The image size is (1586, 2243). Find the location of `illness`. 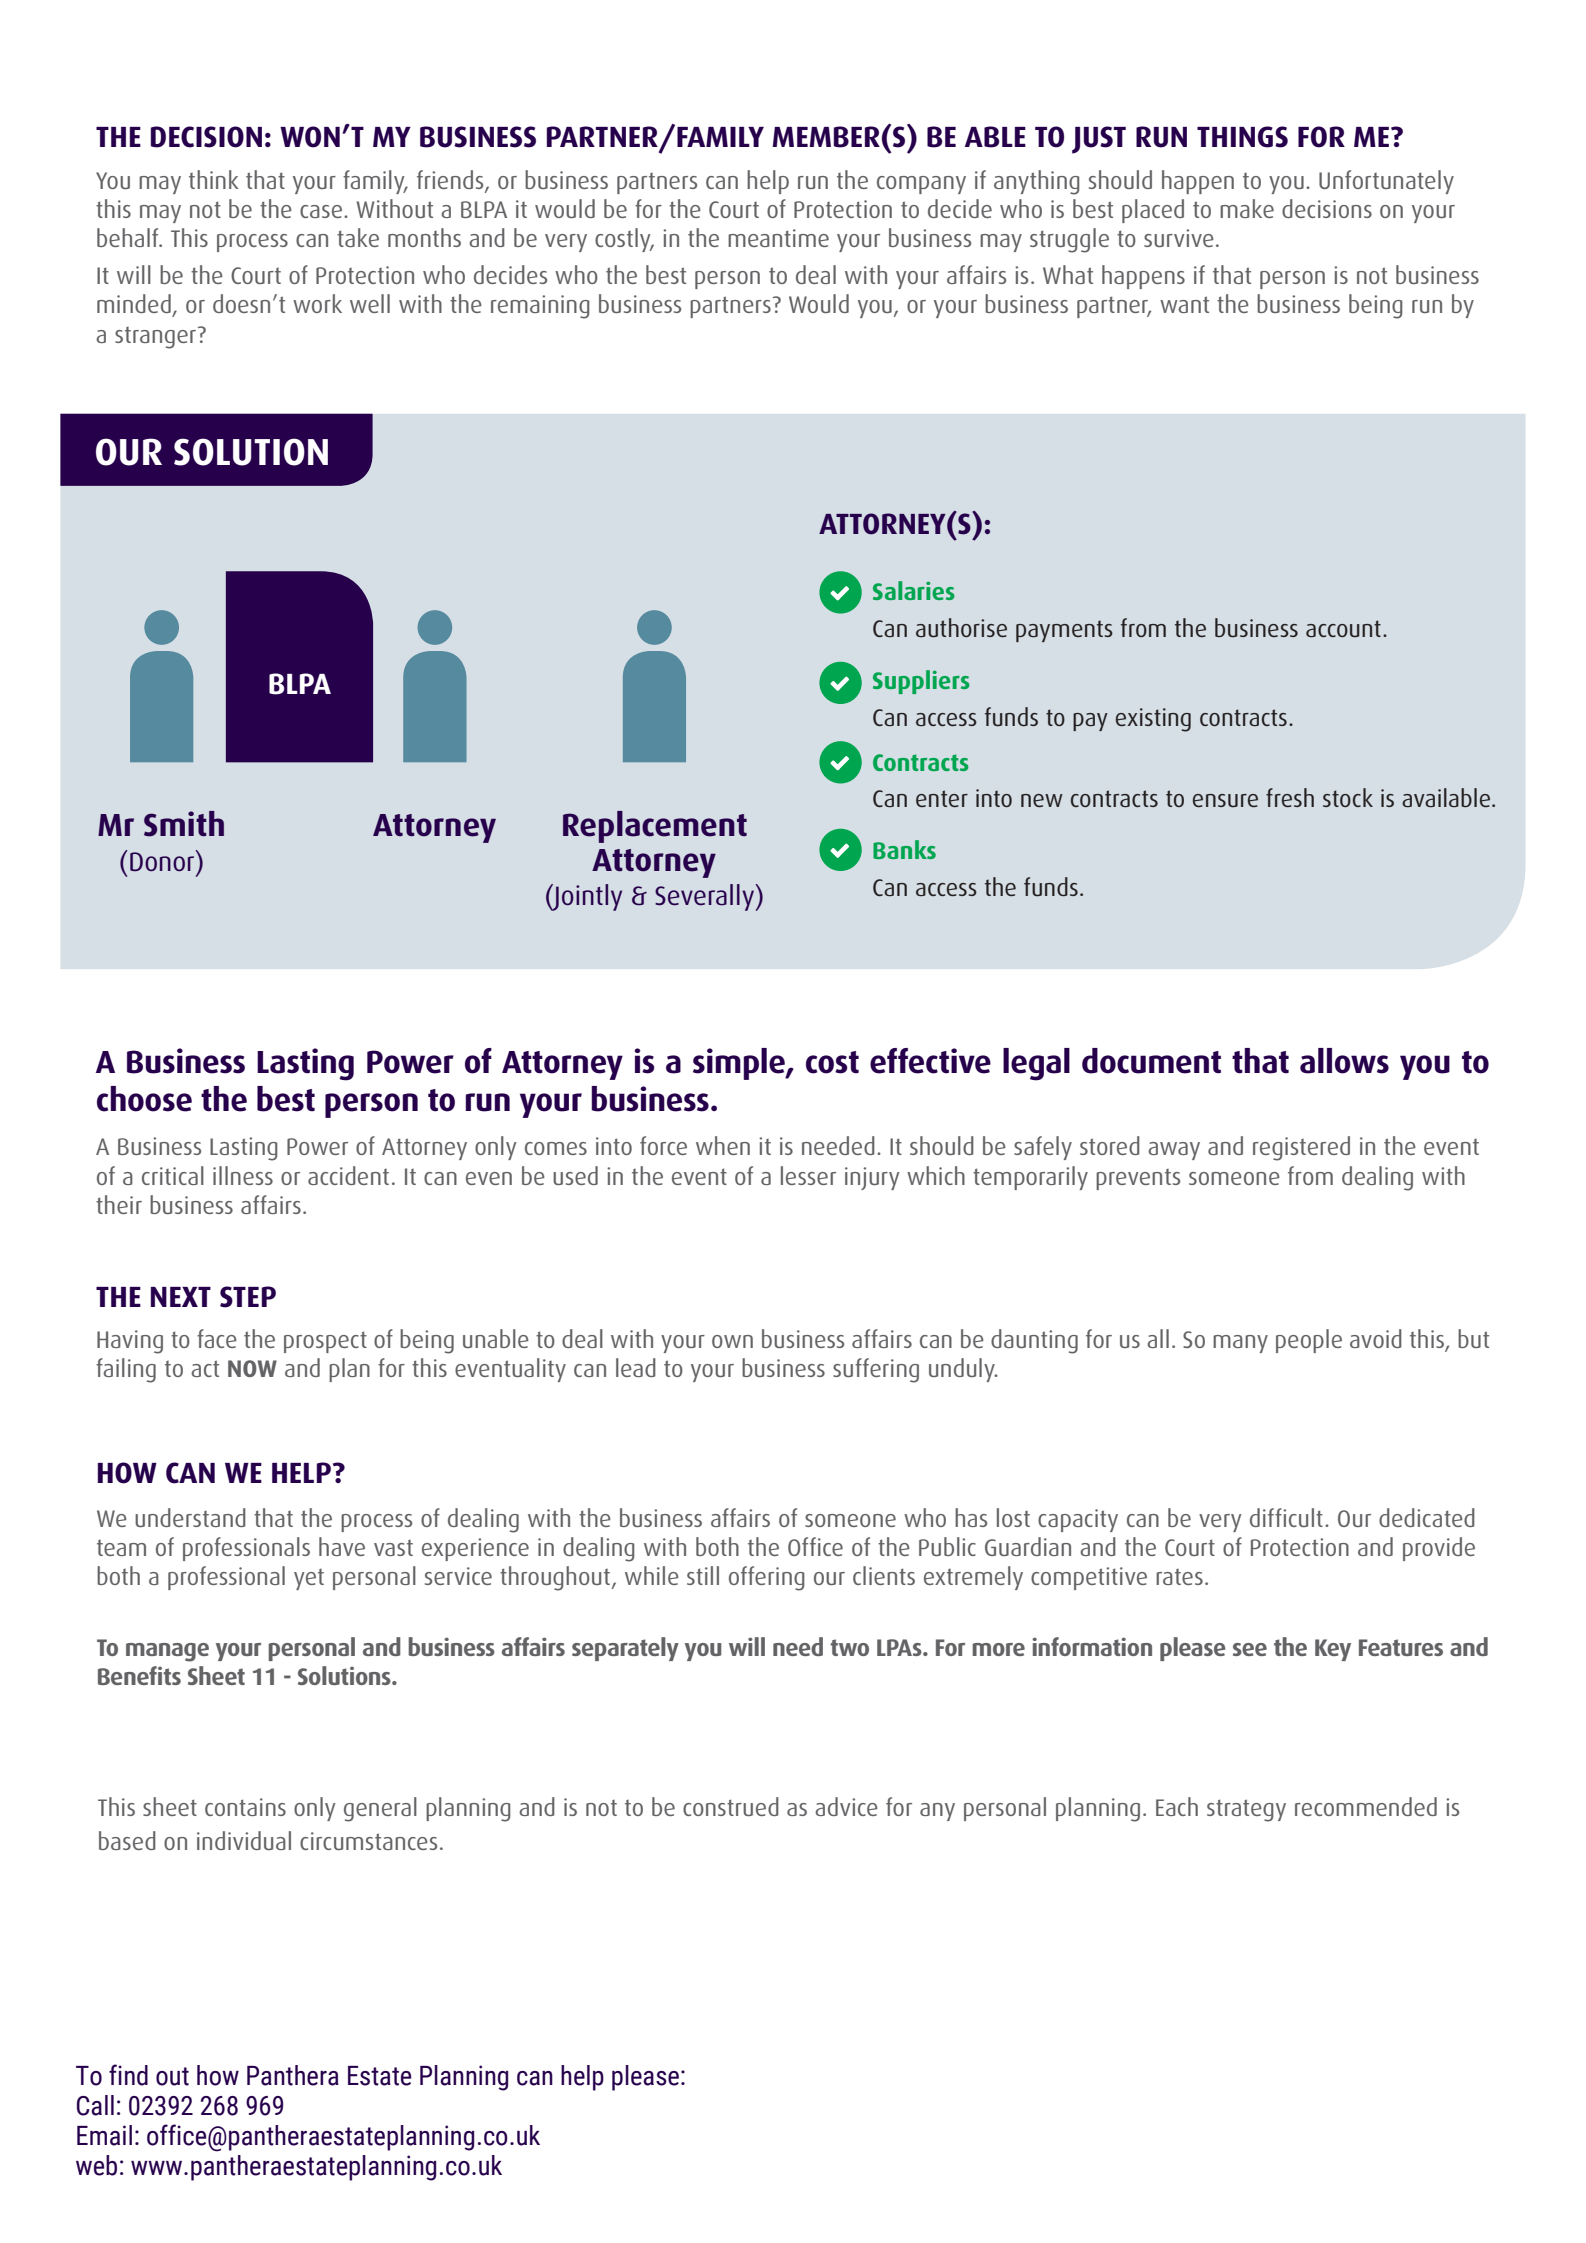

illness is located at coordinates (243, 1175).
